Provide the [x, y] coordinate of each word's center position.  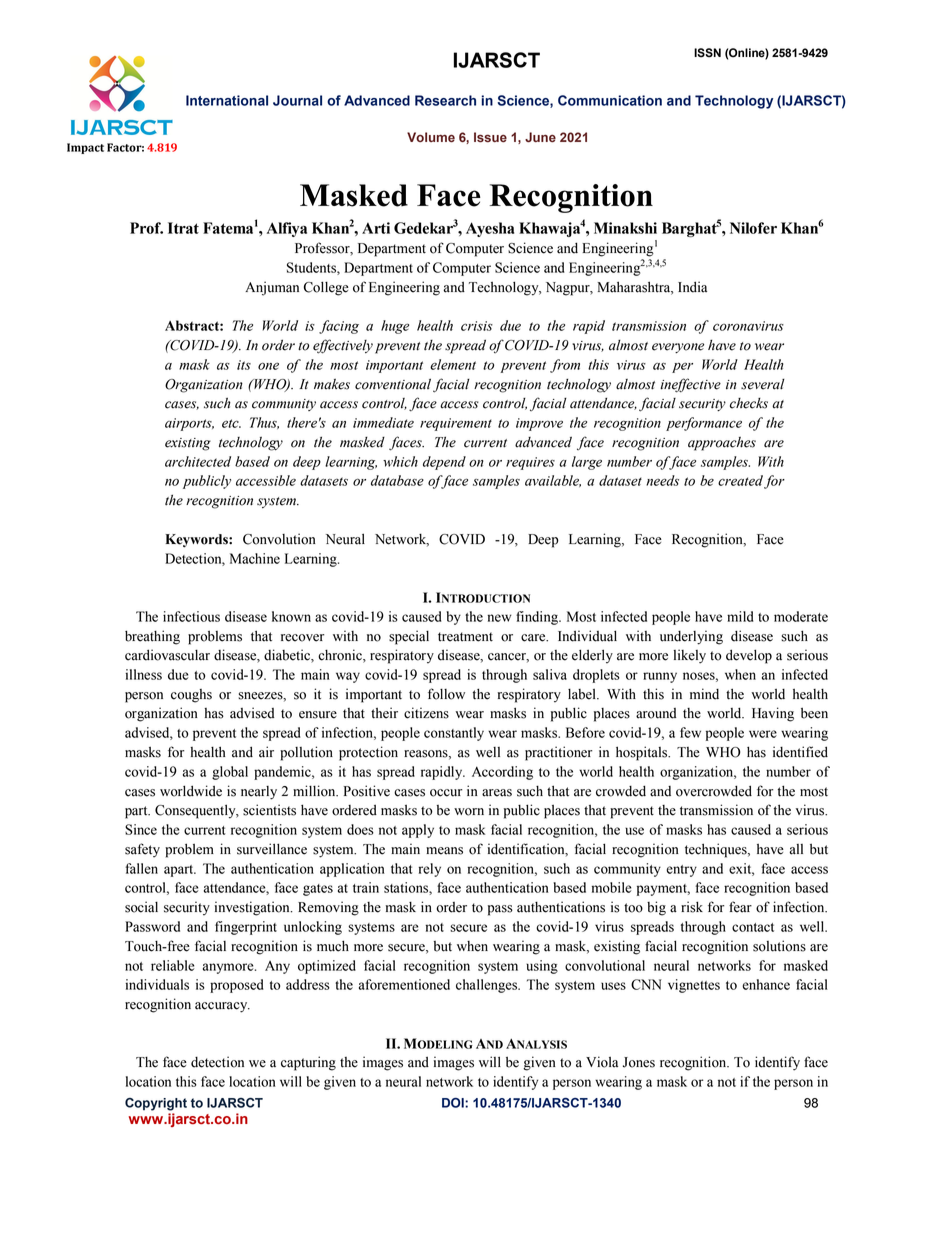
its [244, 365]
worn [469, 812]
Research [445, 100]
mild [740, 616]
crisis [477, 326]
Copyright [156, 1104]
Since [141, 829]
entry [681, 871]
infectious [191, 616]
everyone [678, 348]
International [227, 100]
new [499, 618]
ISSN [707, 53]
